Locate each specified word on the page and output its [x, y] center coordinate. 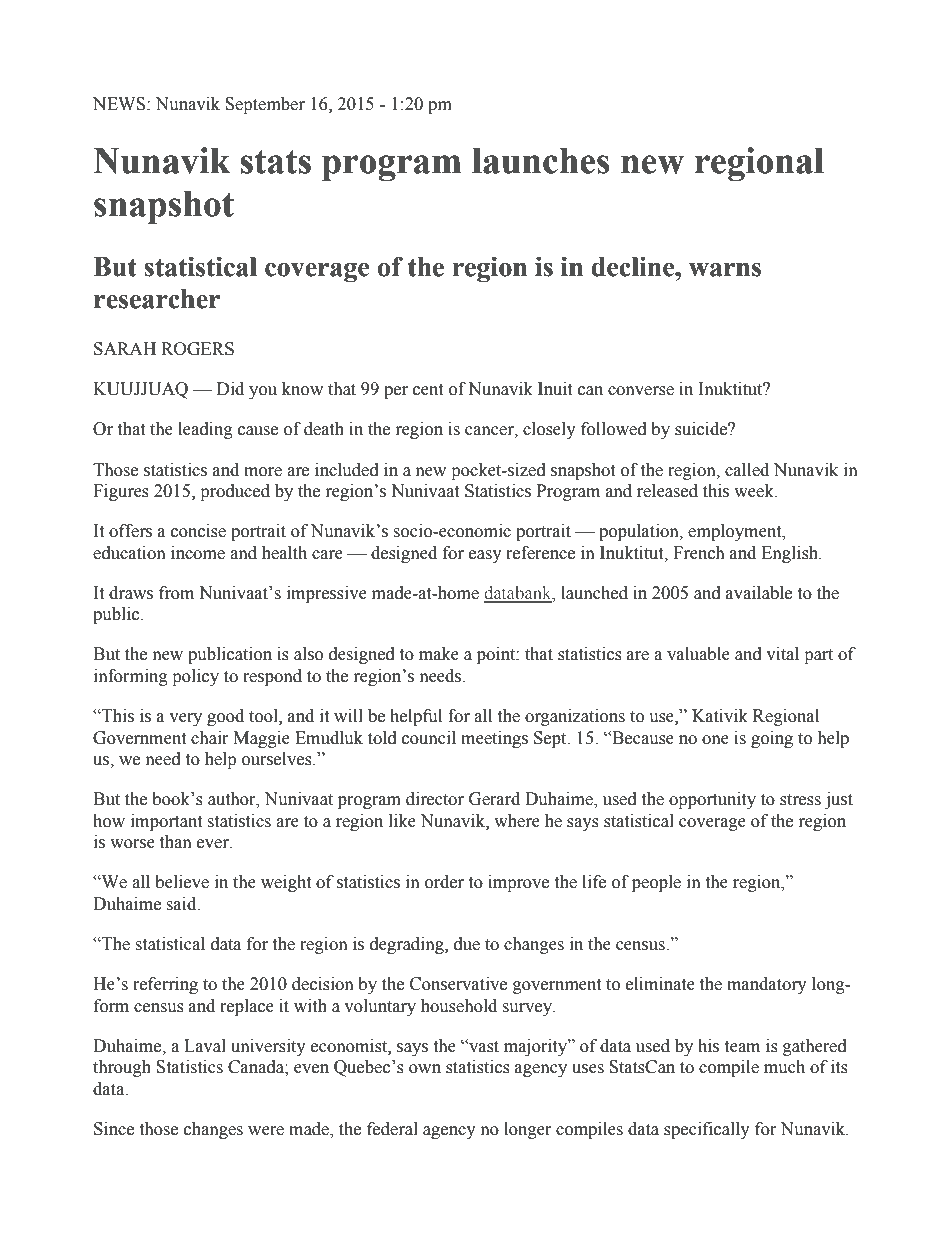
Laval [205, 1046]
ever [214, 844]
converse [641, 391]
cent [428, 390]
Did [230, 389]
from [176, 593]
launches [541, 161]
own [425, 1069]
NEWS [120, 104]
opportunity [712, 800]
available [759, 593]
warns [725, 270]
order [444, 882]
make [439, 654]
